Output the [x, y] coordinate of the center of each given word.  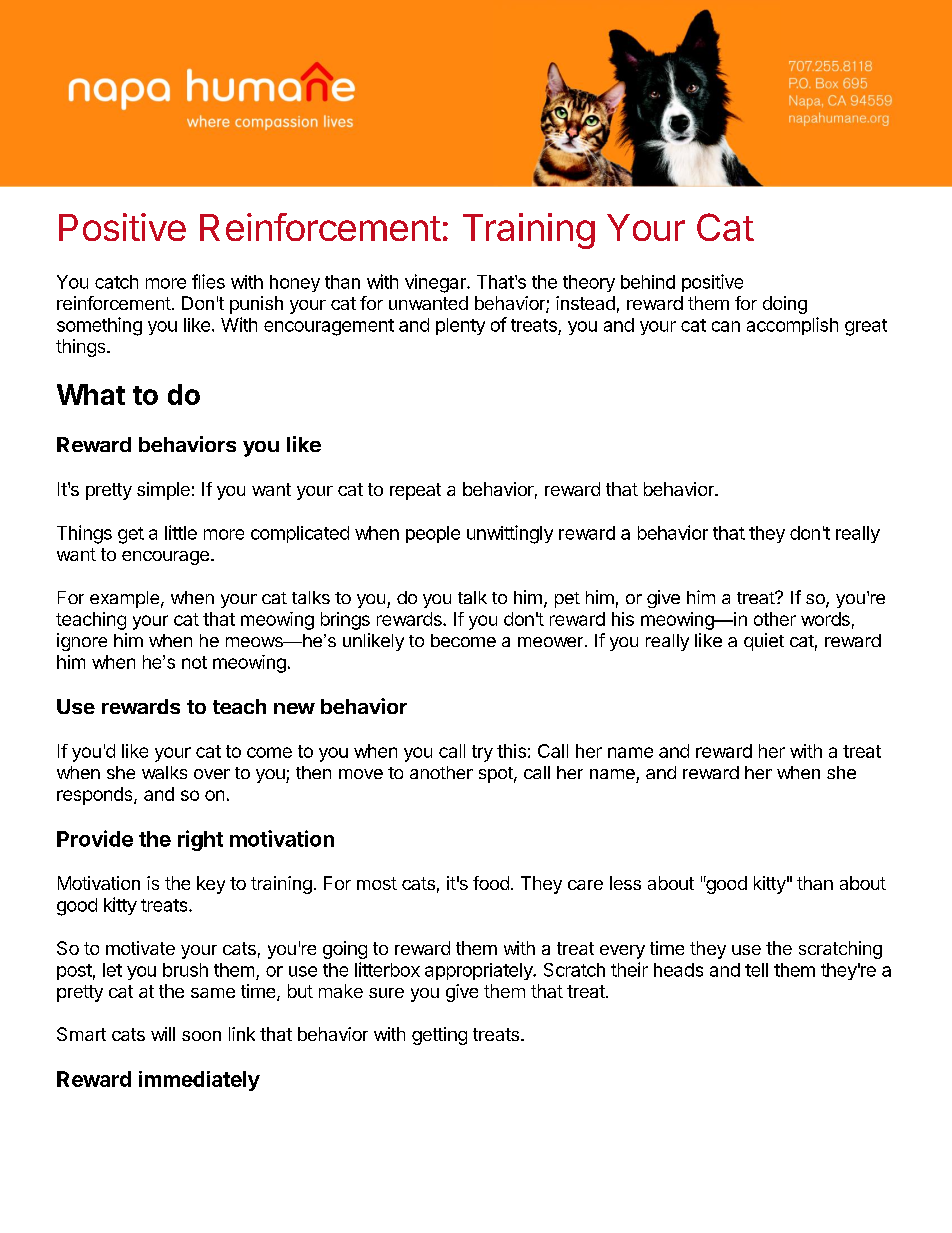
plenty [460, 326]
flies [208, 281]
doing [785, 305]
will [163, 1034]
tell [756, 970]
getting [439, 1036]
